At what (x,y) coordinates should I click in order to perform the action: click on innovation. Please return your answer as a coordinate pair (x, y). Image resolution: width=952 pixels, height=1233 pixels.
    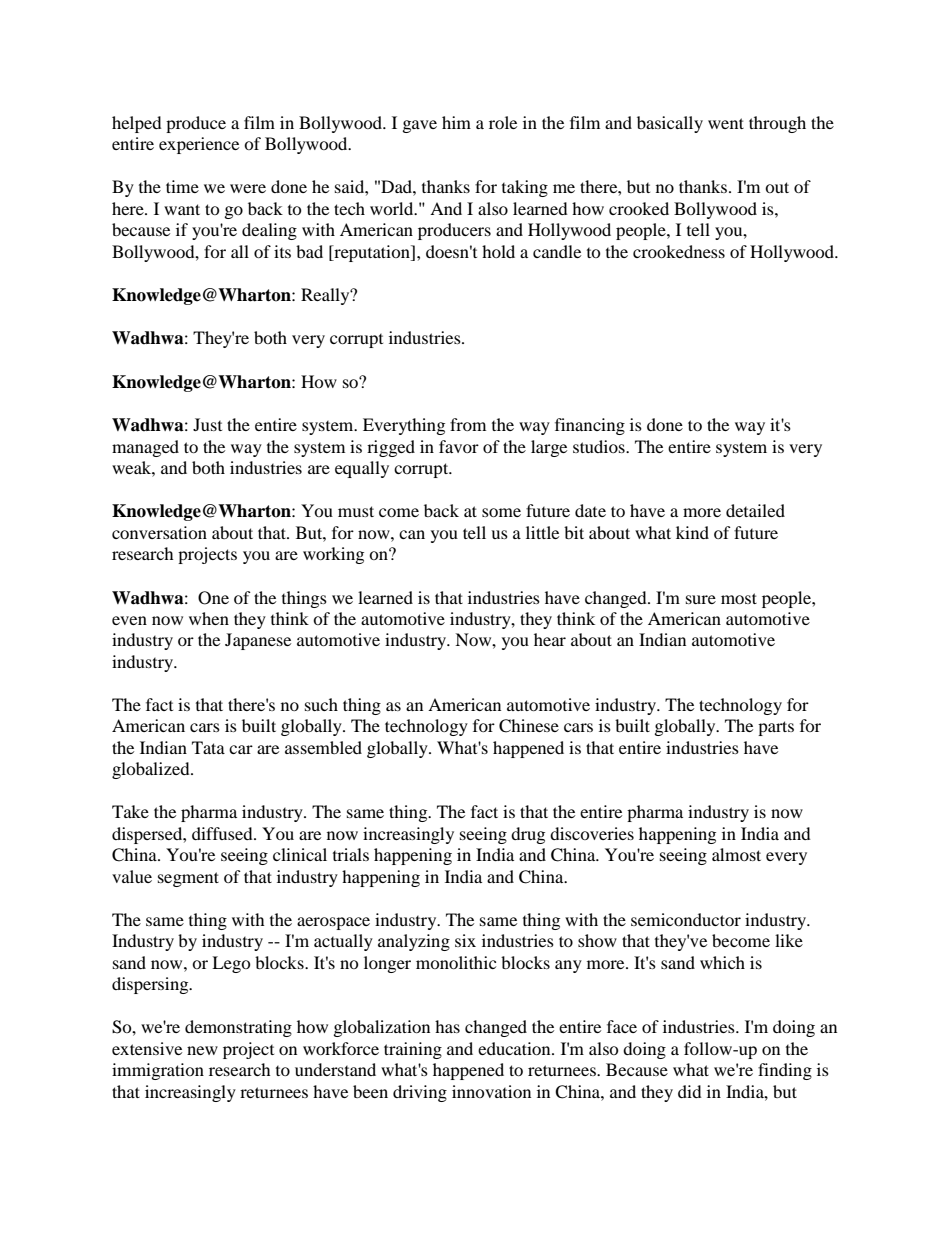
    Looking at the image, I should click on (491, 1091).
